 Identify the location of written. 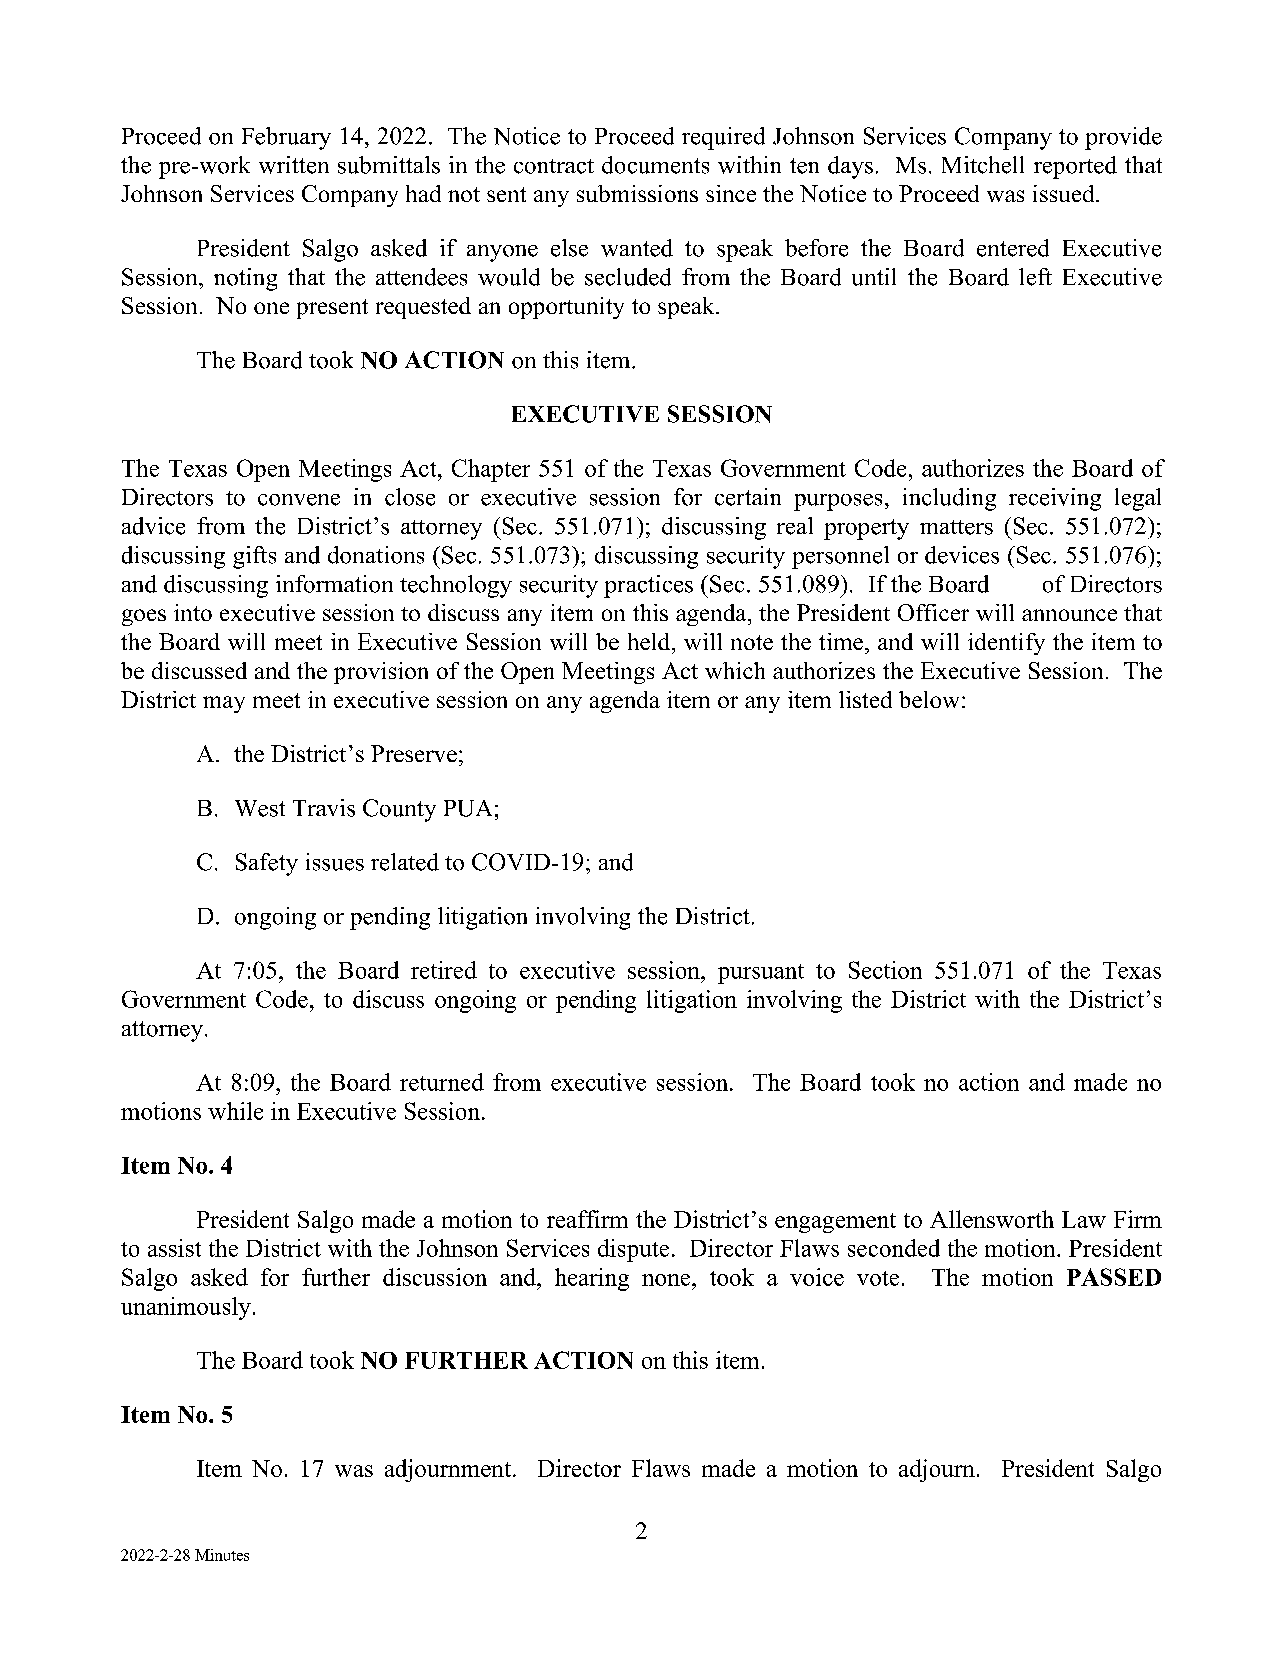
(294, 165).
